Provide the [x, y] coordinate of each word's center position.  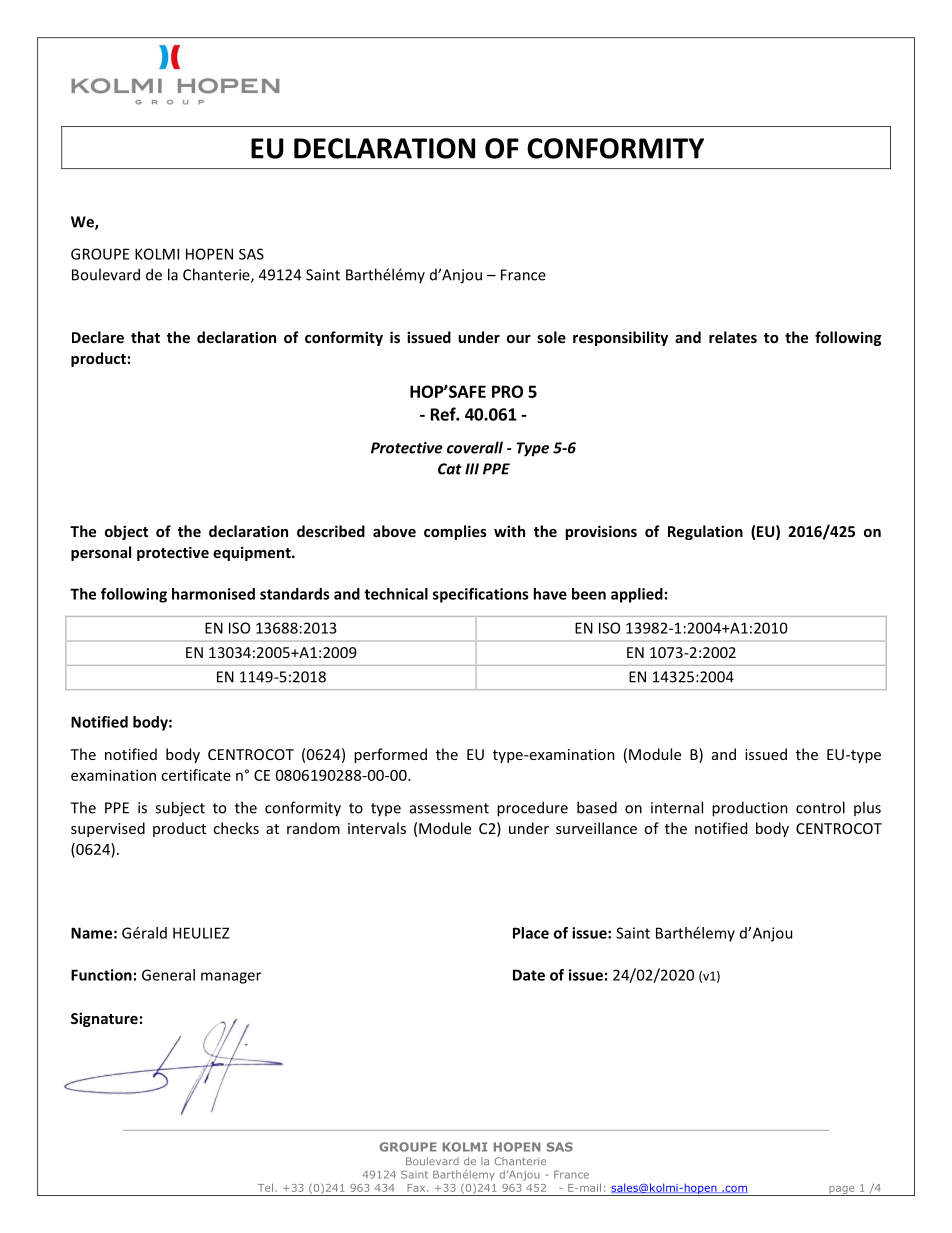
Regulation [705, 532]
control [820, 807]
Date [529, 975]
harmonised [213, 594]
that [145, 337]
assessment [449, 808]
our [519, 339]
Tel [265, 1187]
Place [531, 933]
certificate [196, 775]
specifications [480, 595]
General [168, 975]
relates [733, 337]
